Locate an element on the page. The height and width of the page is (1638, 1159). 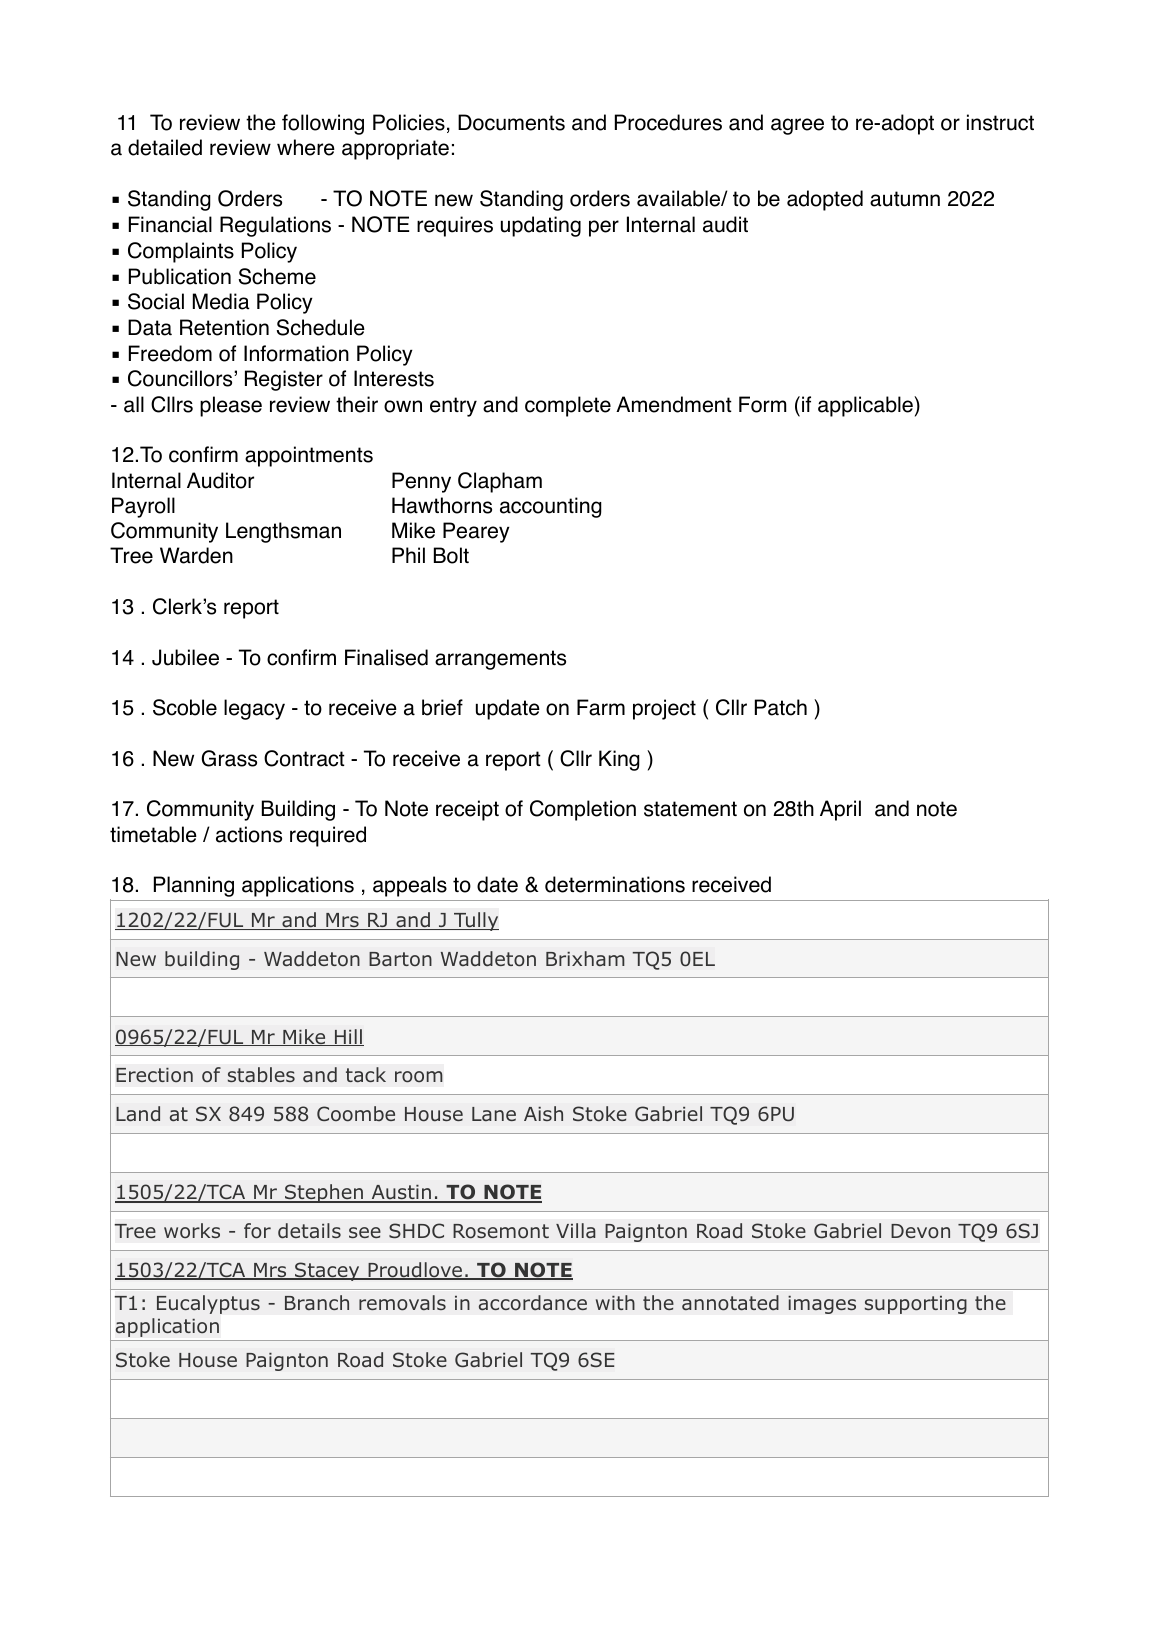
Warden is located at coordinates (196, 555).
